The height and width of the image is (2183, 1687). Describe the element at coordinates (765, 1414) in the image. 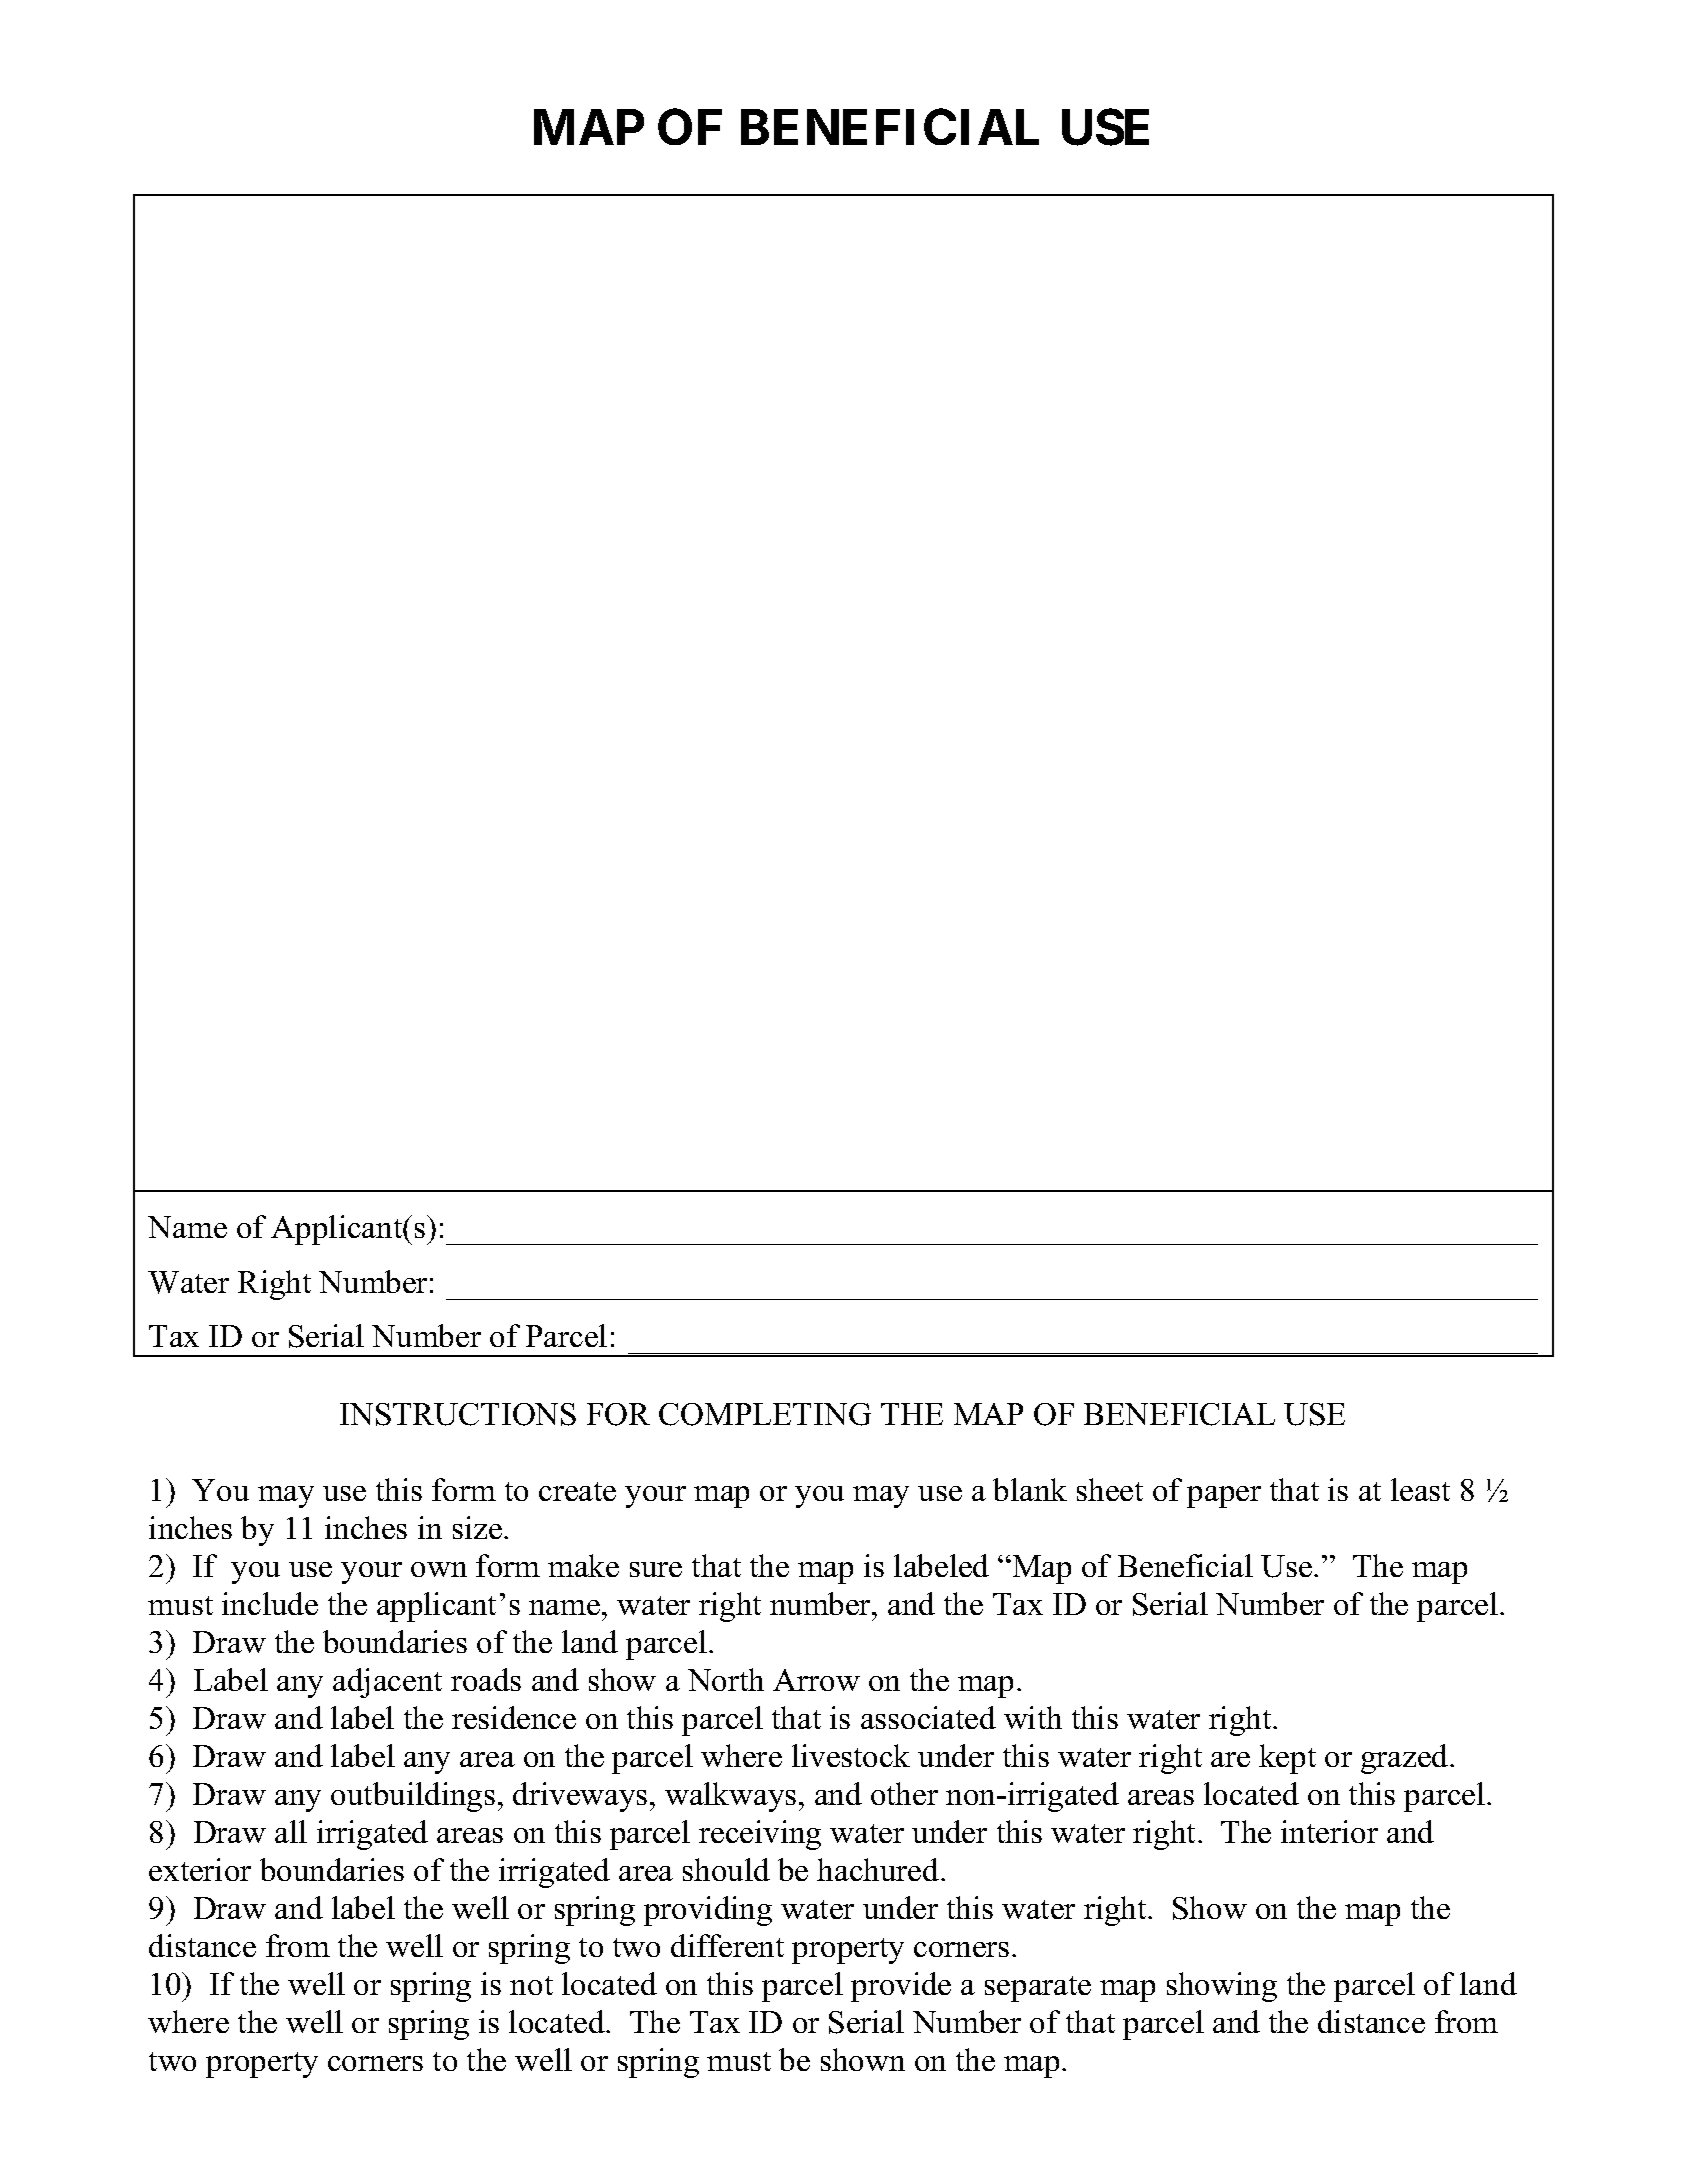

I see `COMPLETING` at that location.
